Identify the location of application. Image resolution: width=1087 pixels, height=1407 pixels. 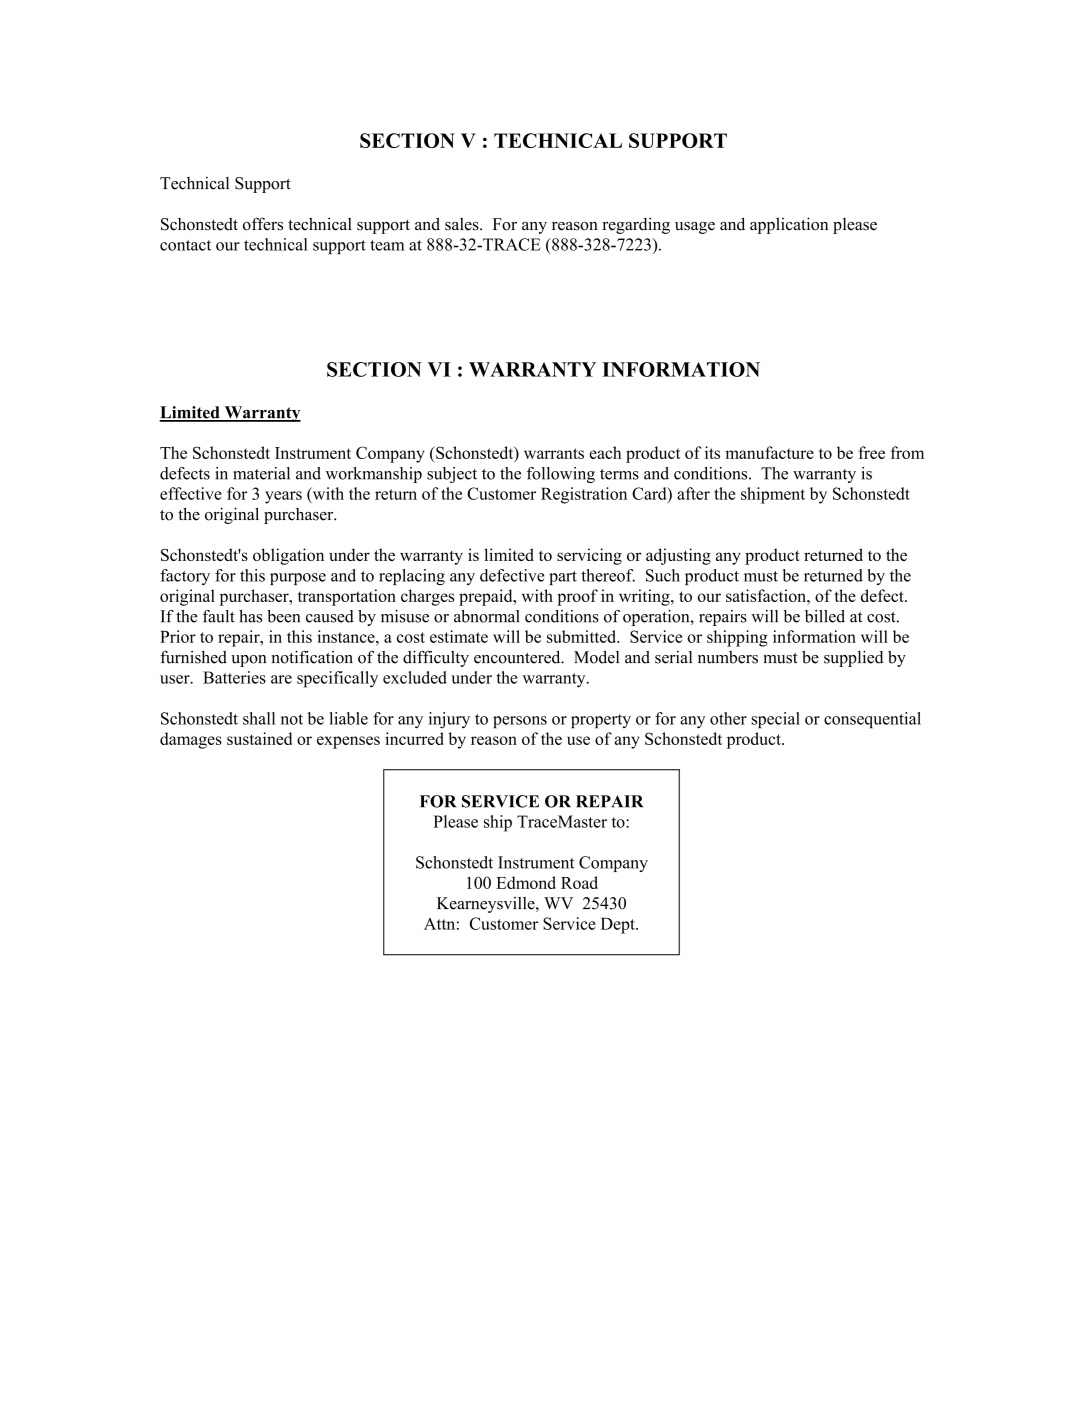
(789, 225).
